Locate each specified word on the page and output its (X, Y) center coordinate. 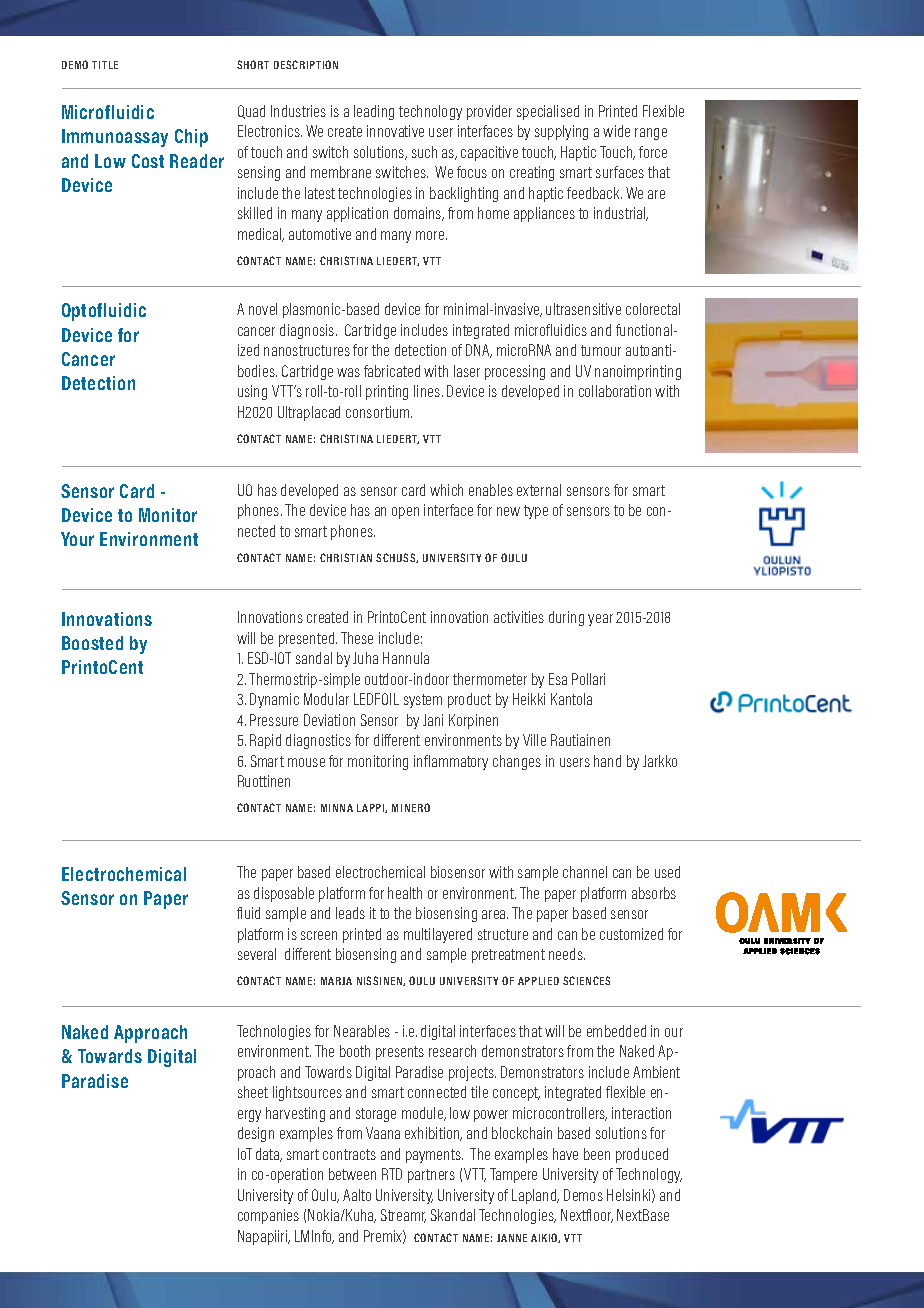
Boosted (92, 643)
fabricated (392, 371)
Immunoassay (115, 138)
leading (374, 112)
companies (268, 1216)
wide (616, 131)
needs (567, 954)
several (257, 954)
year (600, 620)
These (357, 638)
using (252, 392)
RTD (392, 1174)
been (597, 1154)
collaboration (615, 391)
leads (350, 913)
